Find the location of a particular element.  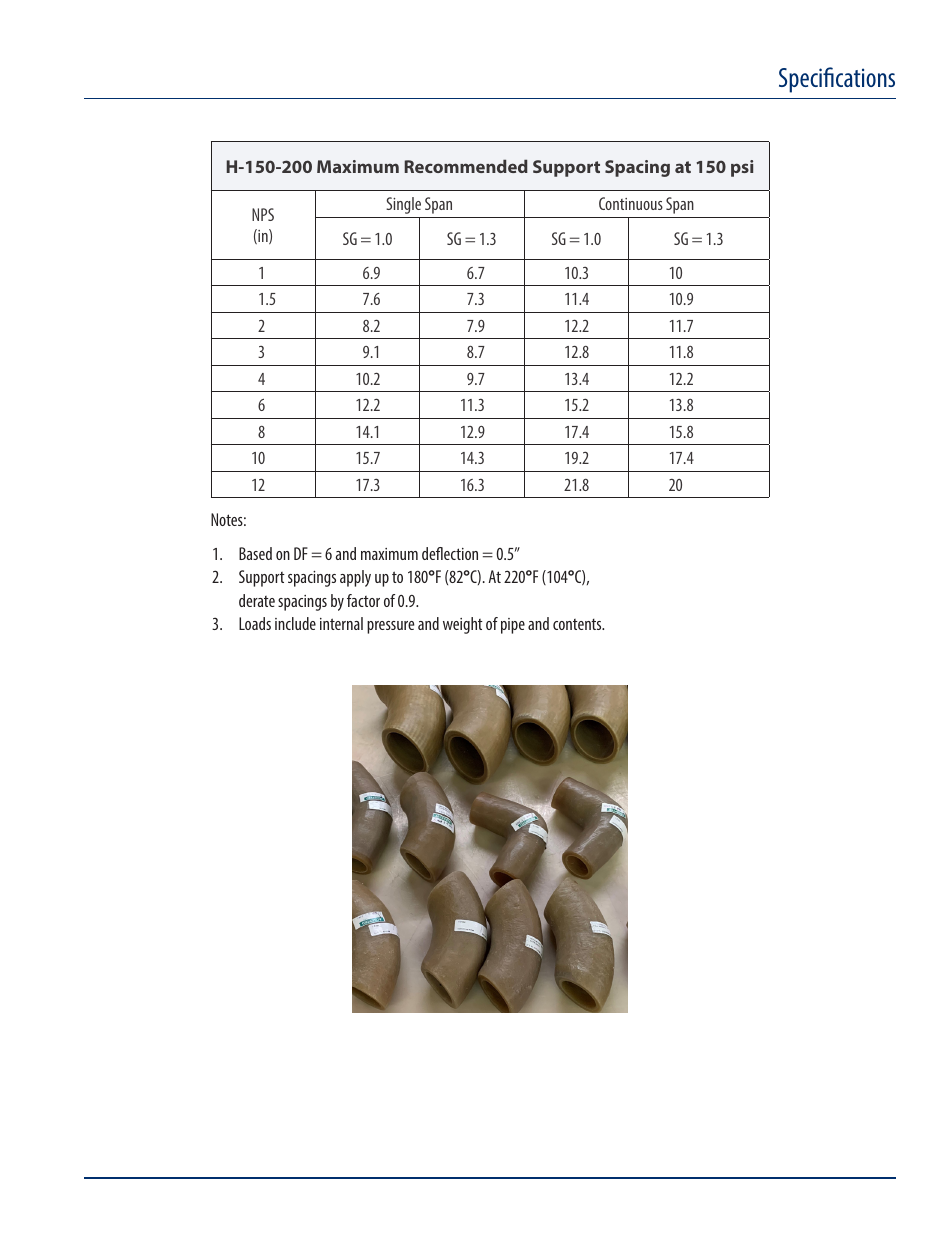

deflection is located at coordinates (450, 553).
